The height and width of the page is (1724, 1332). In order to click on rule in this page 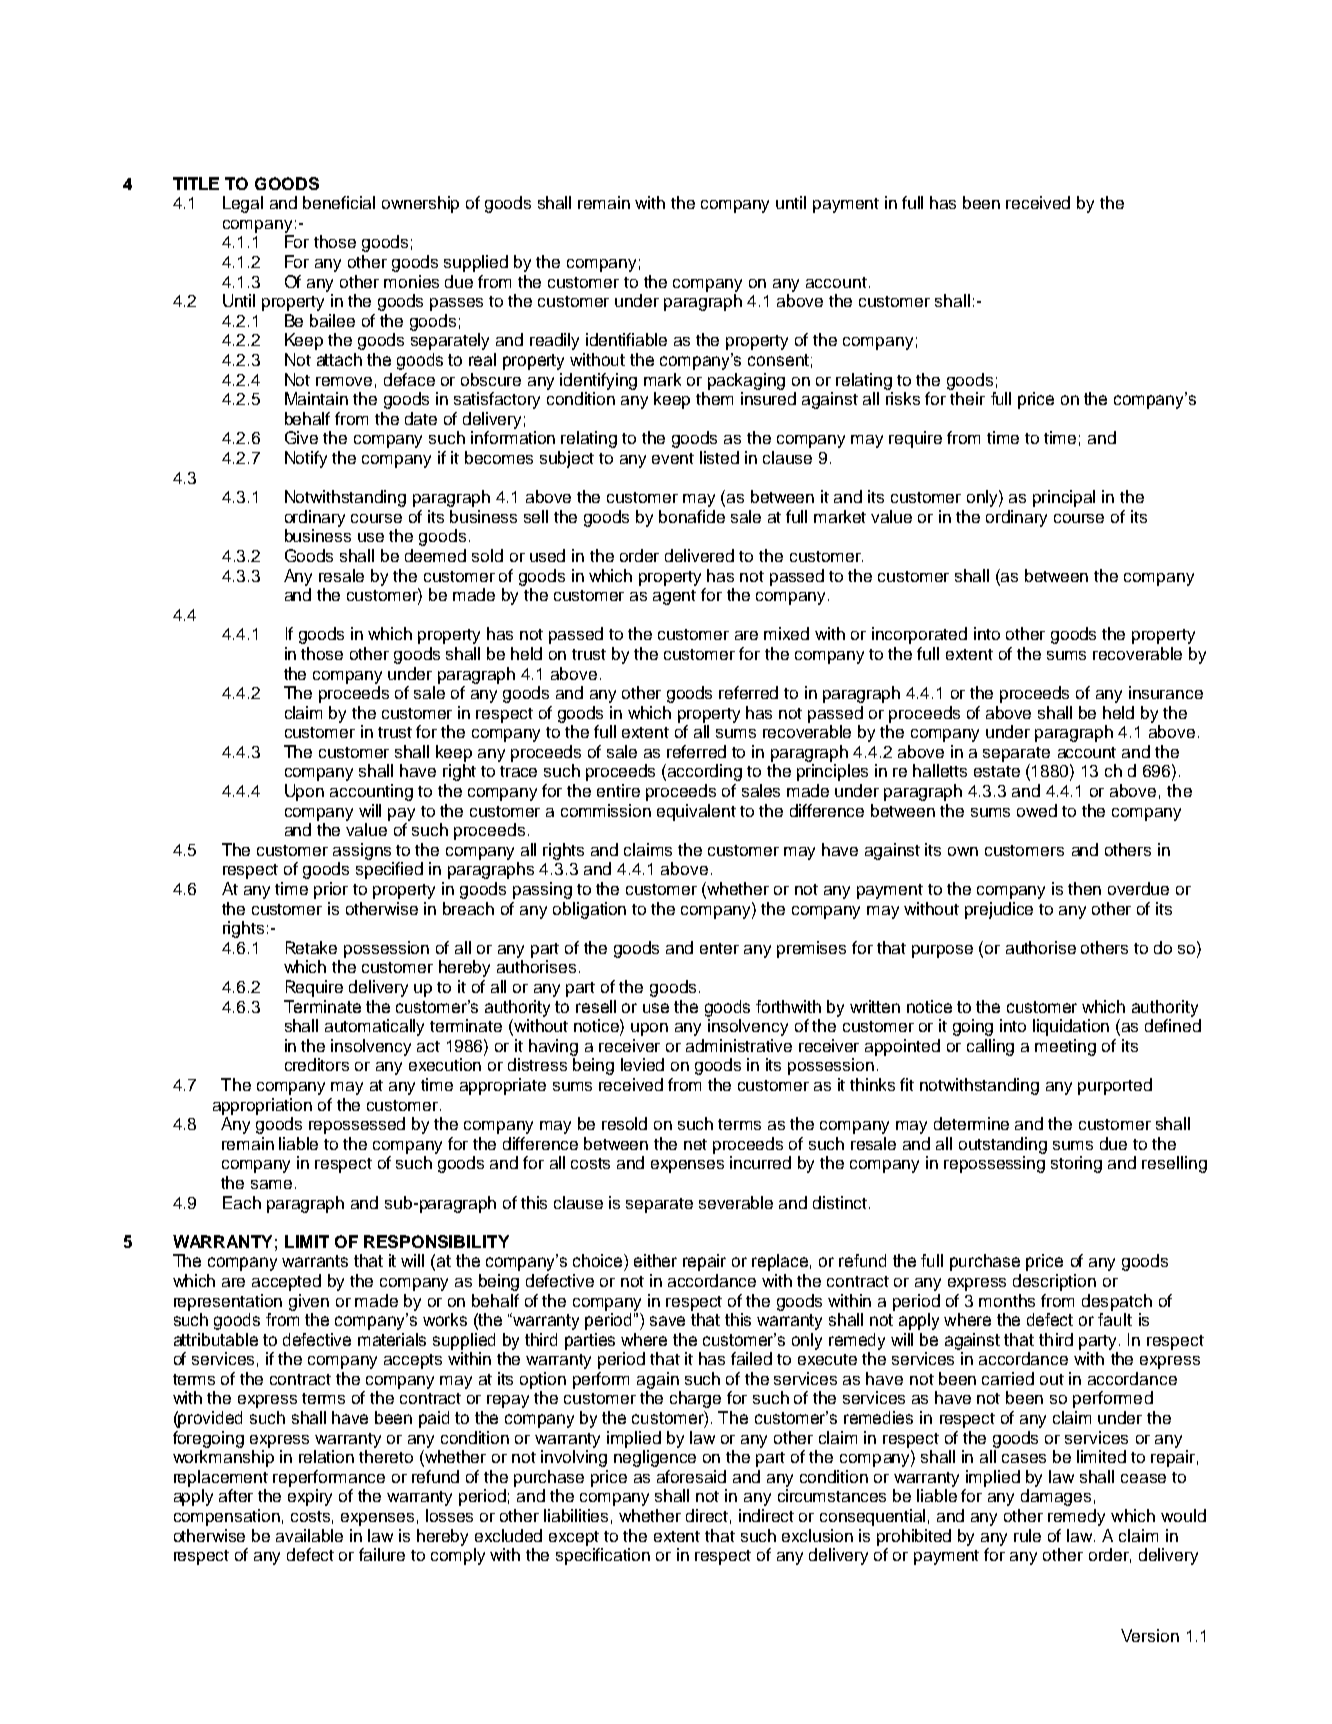, I will do `click(1027, 1535)`.
